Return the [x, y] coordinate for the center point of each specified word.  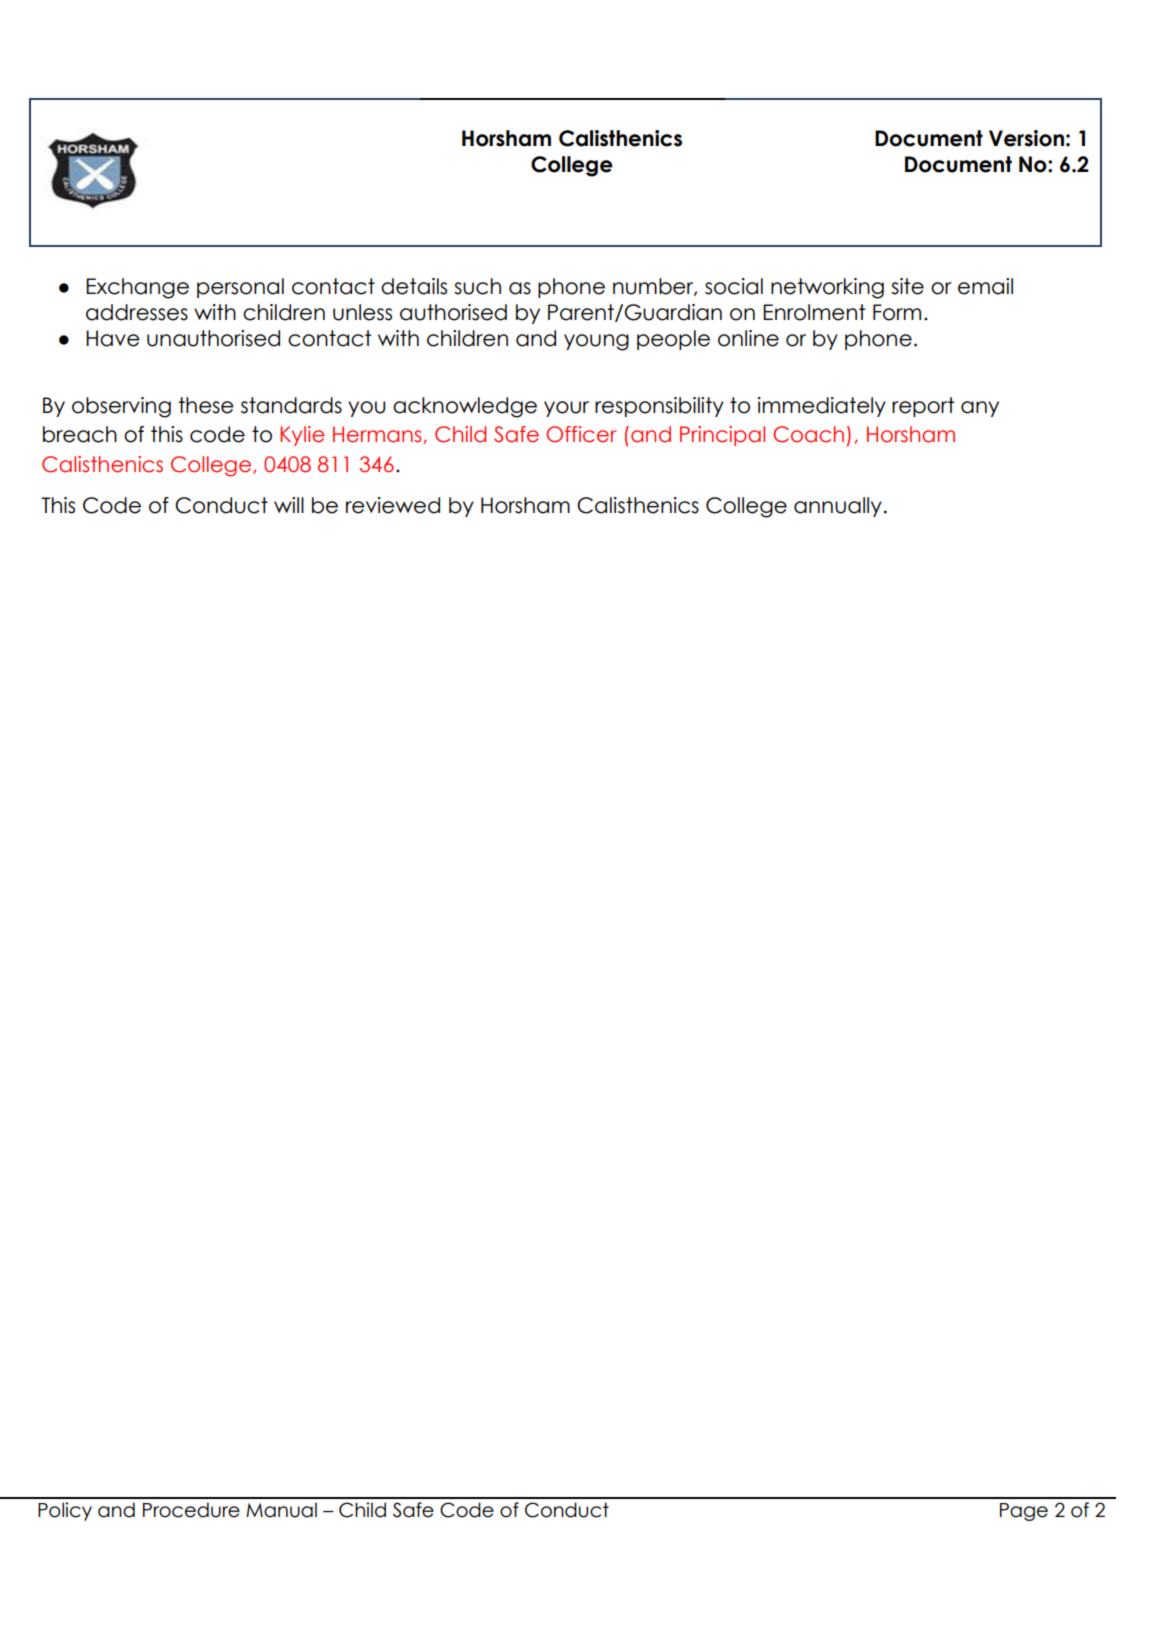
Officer [581, 434]
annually [838, 507]
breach [80, 434]
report [923, 407]
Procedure [191, 1510]
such [477, 286]
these [206, 405]
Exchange [137, 288]
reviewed [393, 505]
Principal [722, 436]
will [289, 505]
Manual [281, 1510]
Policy [65, 1511]
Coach [808, 434]
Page [1024, 1512]
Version [1026, 138]
